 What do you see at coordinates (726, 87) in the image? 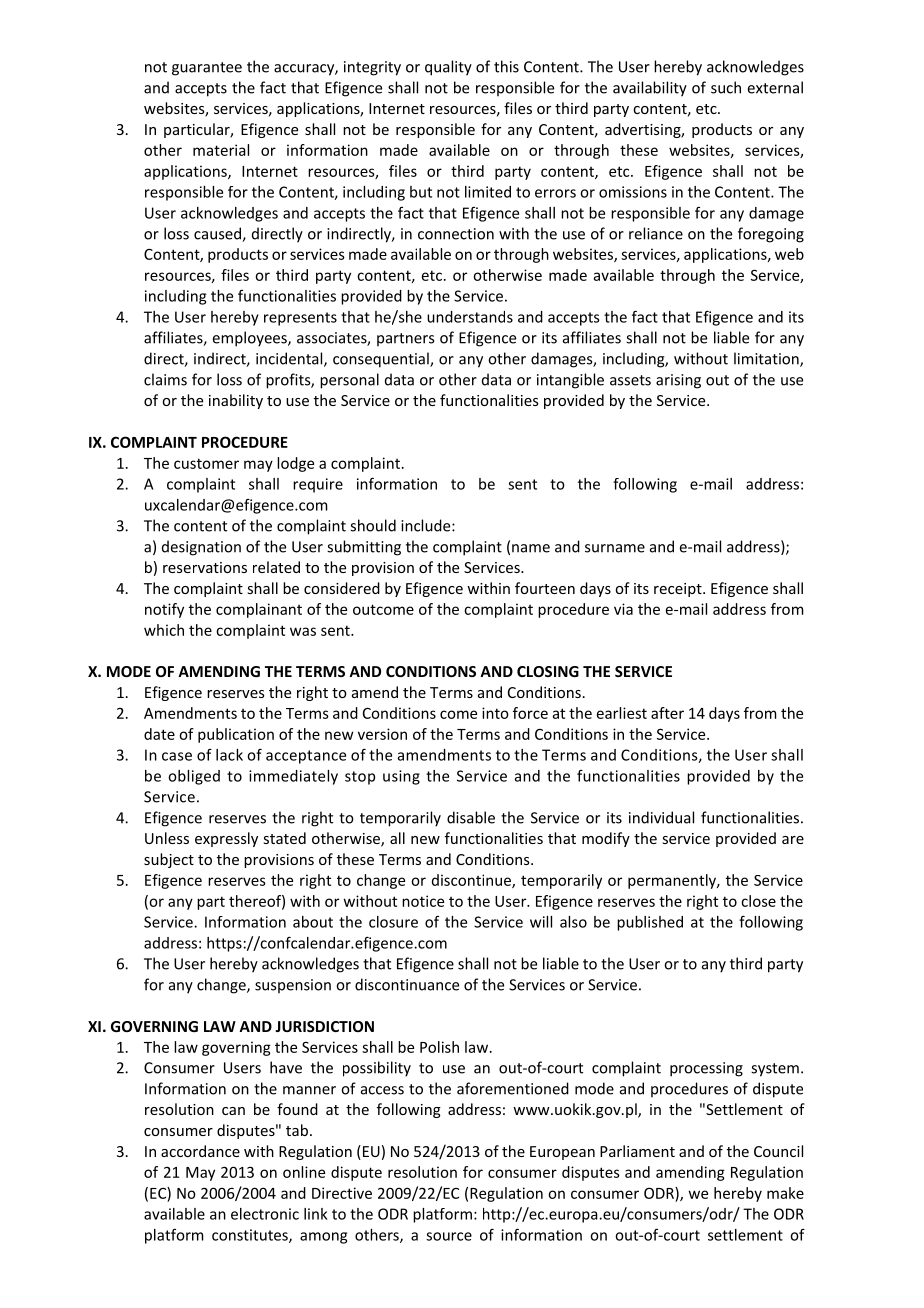
I see `such` at bounding box center [726, 87].
